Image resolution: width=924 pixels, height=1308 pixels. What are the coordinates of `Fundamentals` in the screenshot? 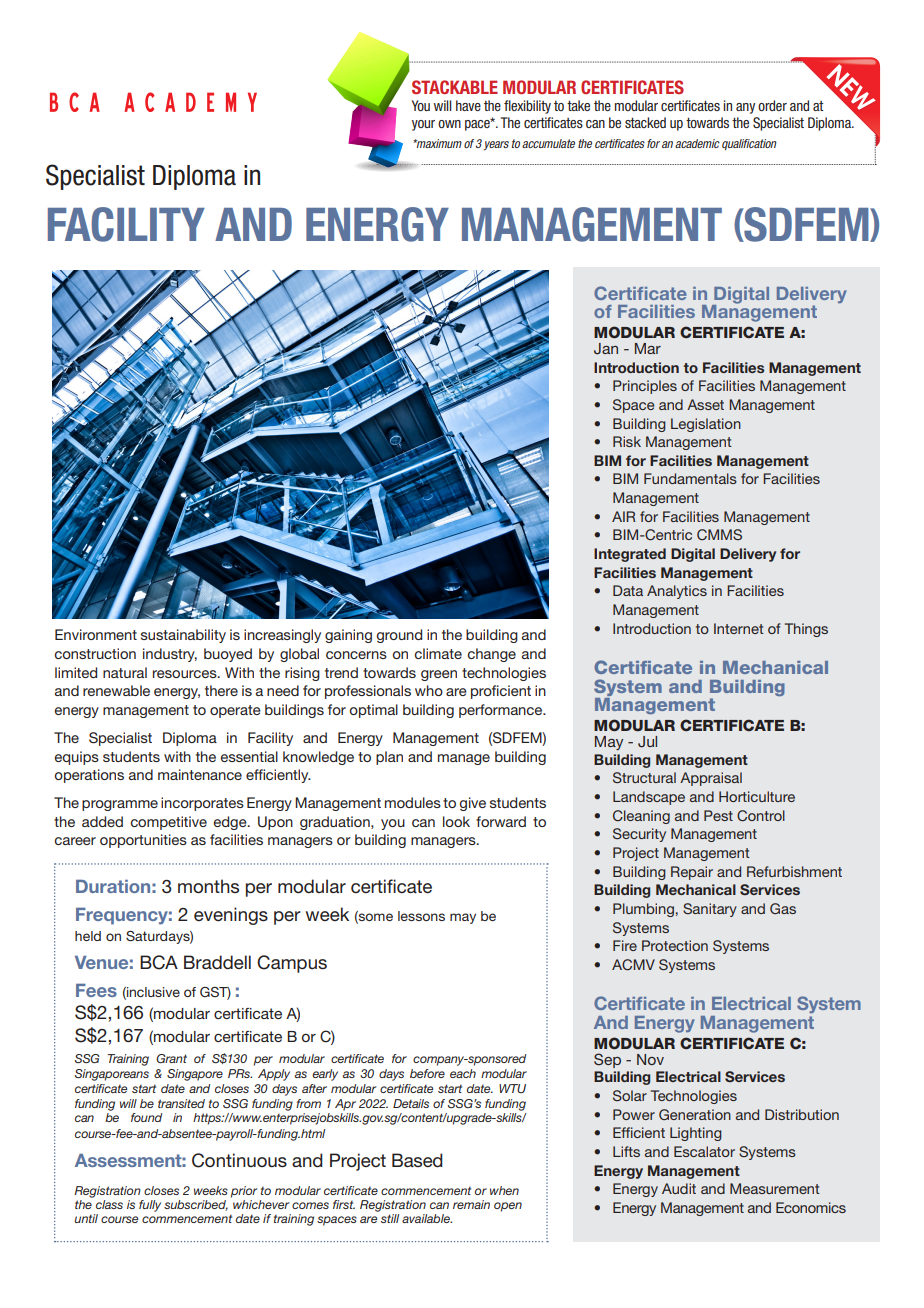 It's located at (690, 478).
